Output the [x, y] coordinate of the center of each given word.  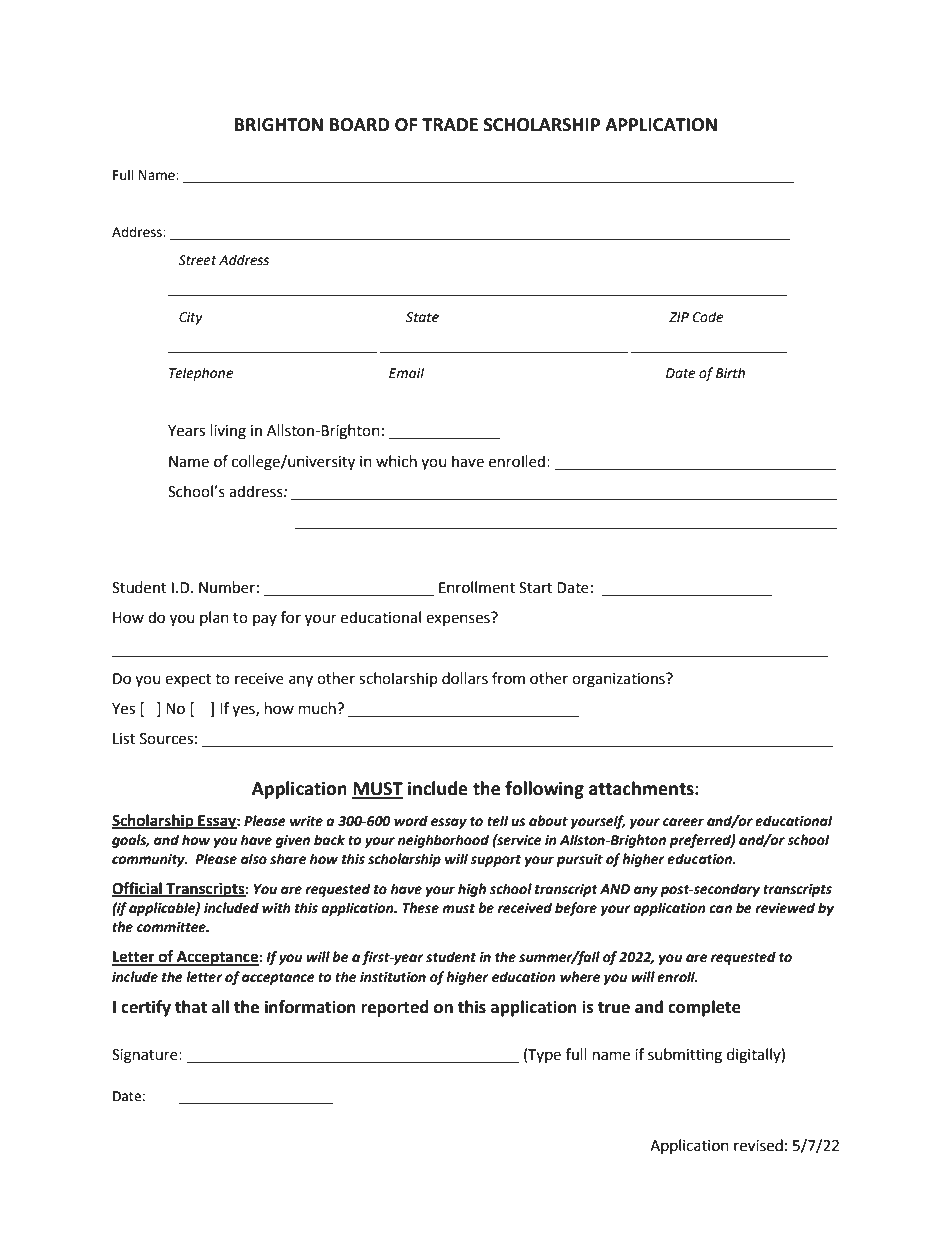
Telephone [201, 374]
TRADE [450, 124]
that [191, 1007]
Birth [730, 373]
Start [535, 588]
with [276, 908]
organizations [619, 680]
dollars [465, 678]
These [420, 908]
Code [707, 317]
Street [197, 260]
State [422, 317]
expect [188, 680]
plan [214, 618]
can [720, 909]
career [683, 822]
